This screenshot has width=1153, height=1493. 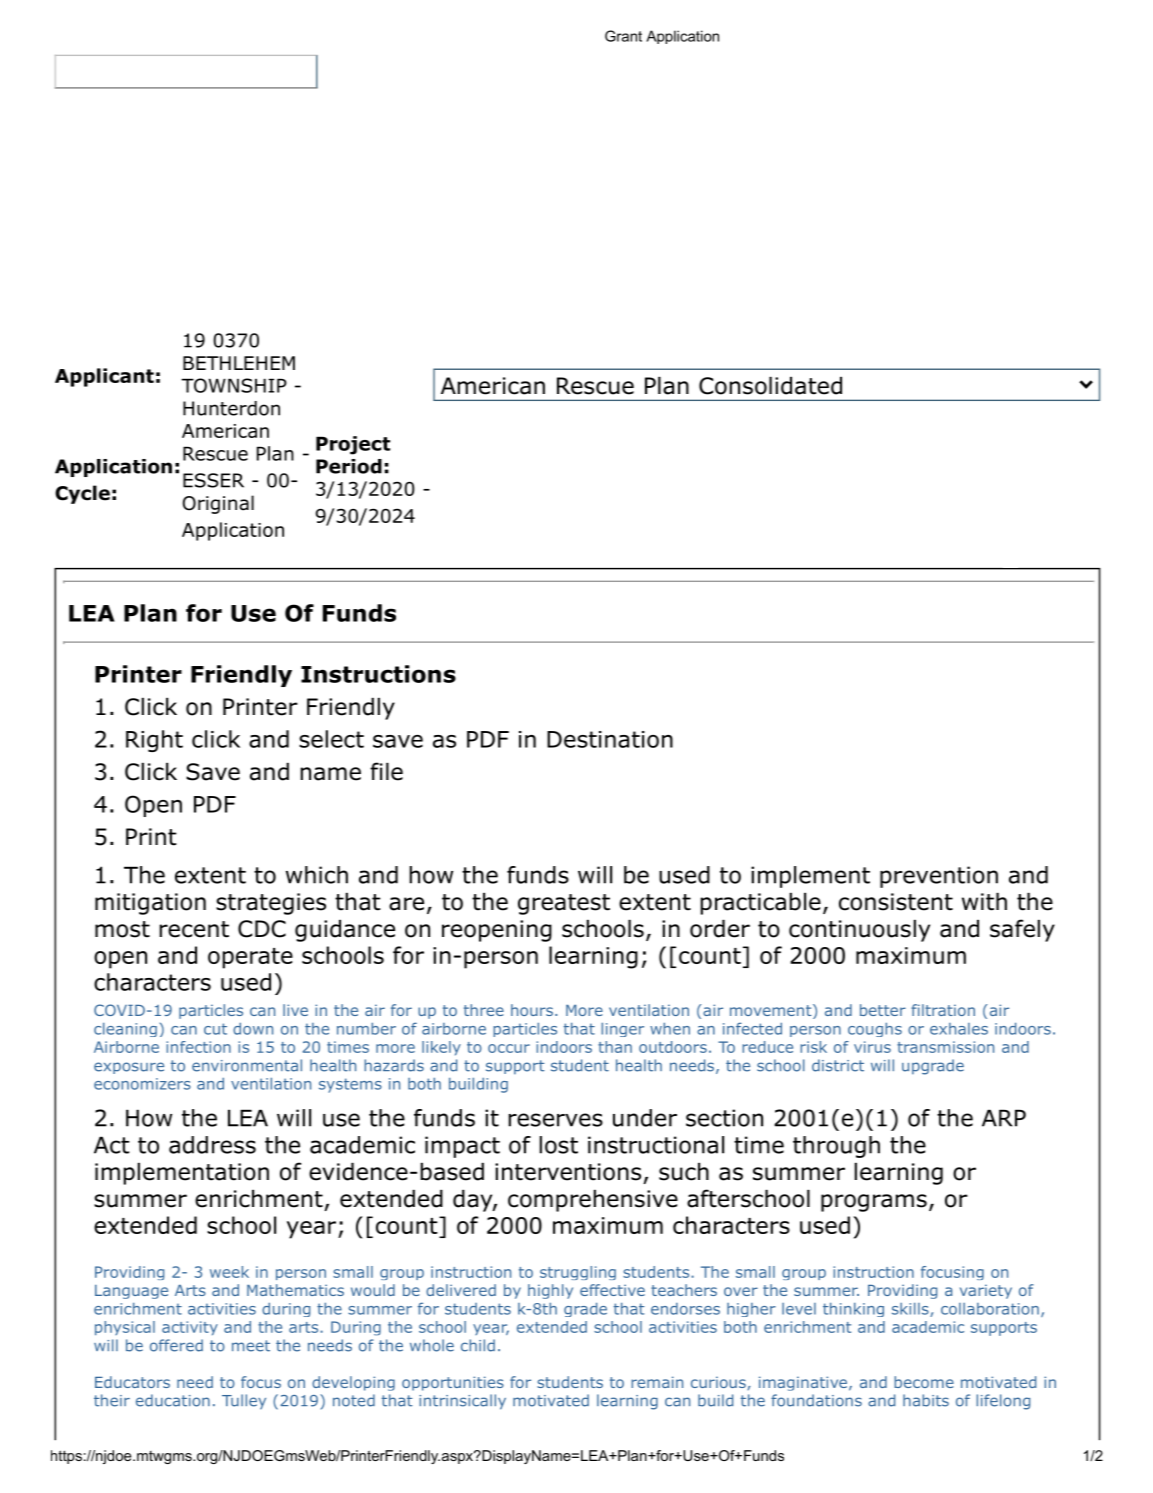 What do you see at coordinates (478, 1345) in the screenshot?
I see `child` at bounding box center [478, 1345].
